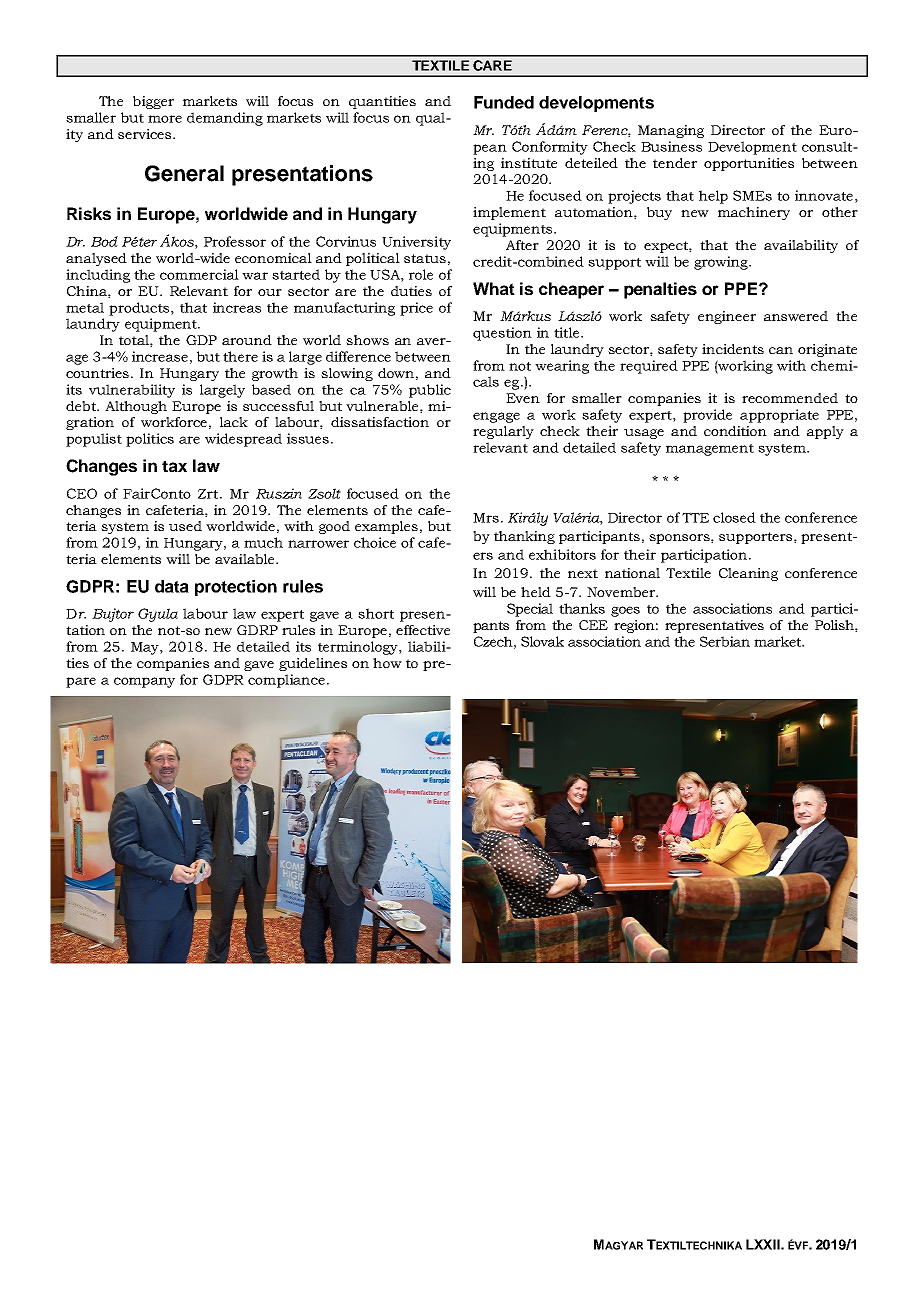 The image size is (924, 1308). Describe the element at coordinates (153, 102) in the document. I see `bigger` at that location.
